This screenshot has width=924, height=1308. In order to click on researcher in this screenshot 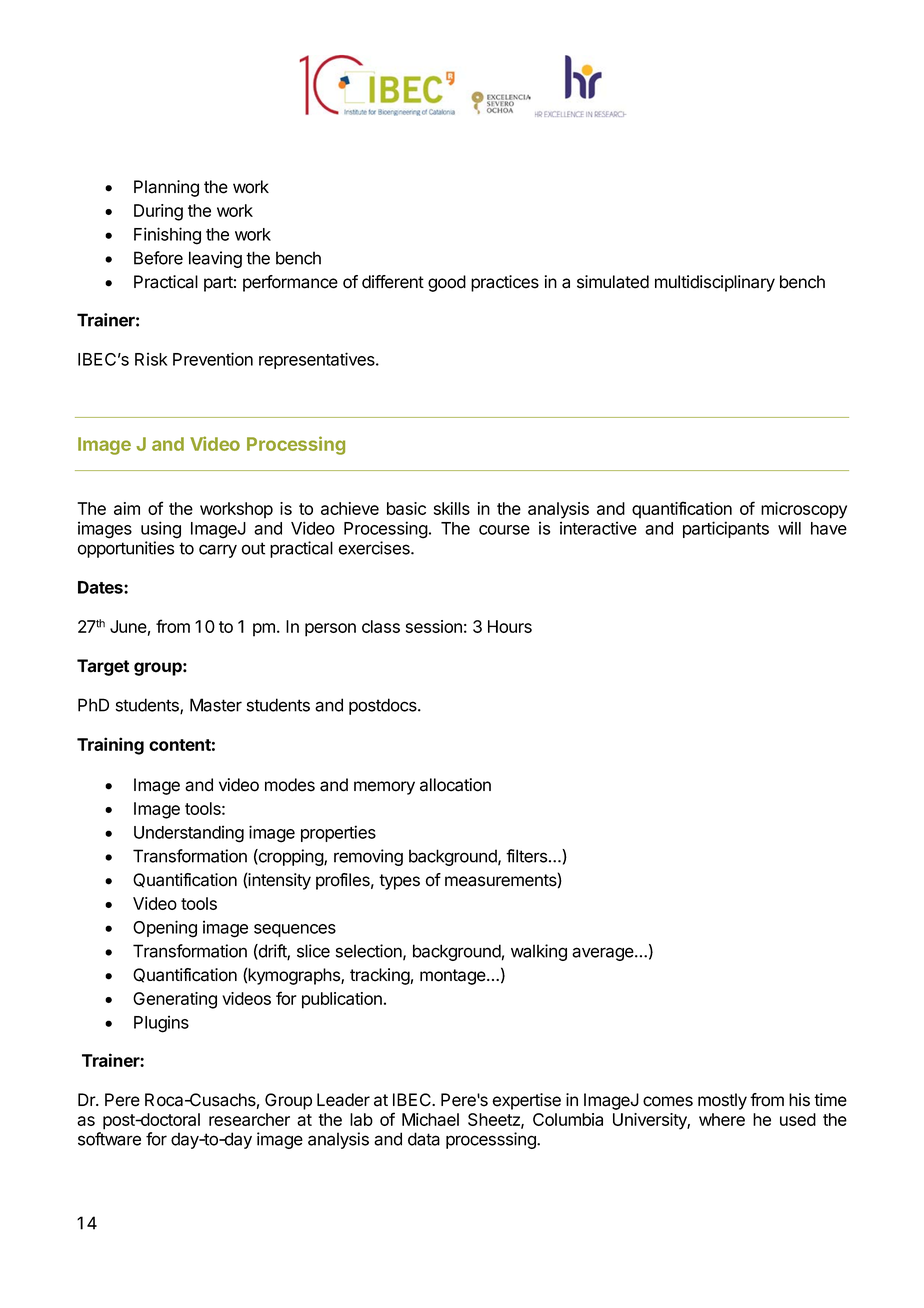, I will do `click(249, 1119)`.
